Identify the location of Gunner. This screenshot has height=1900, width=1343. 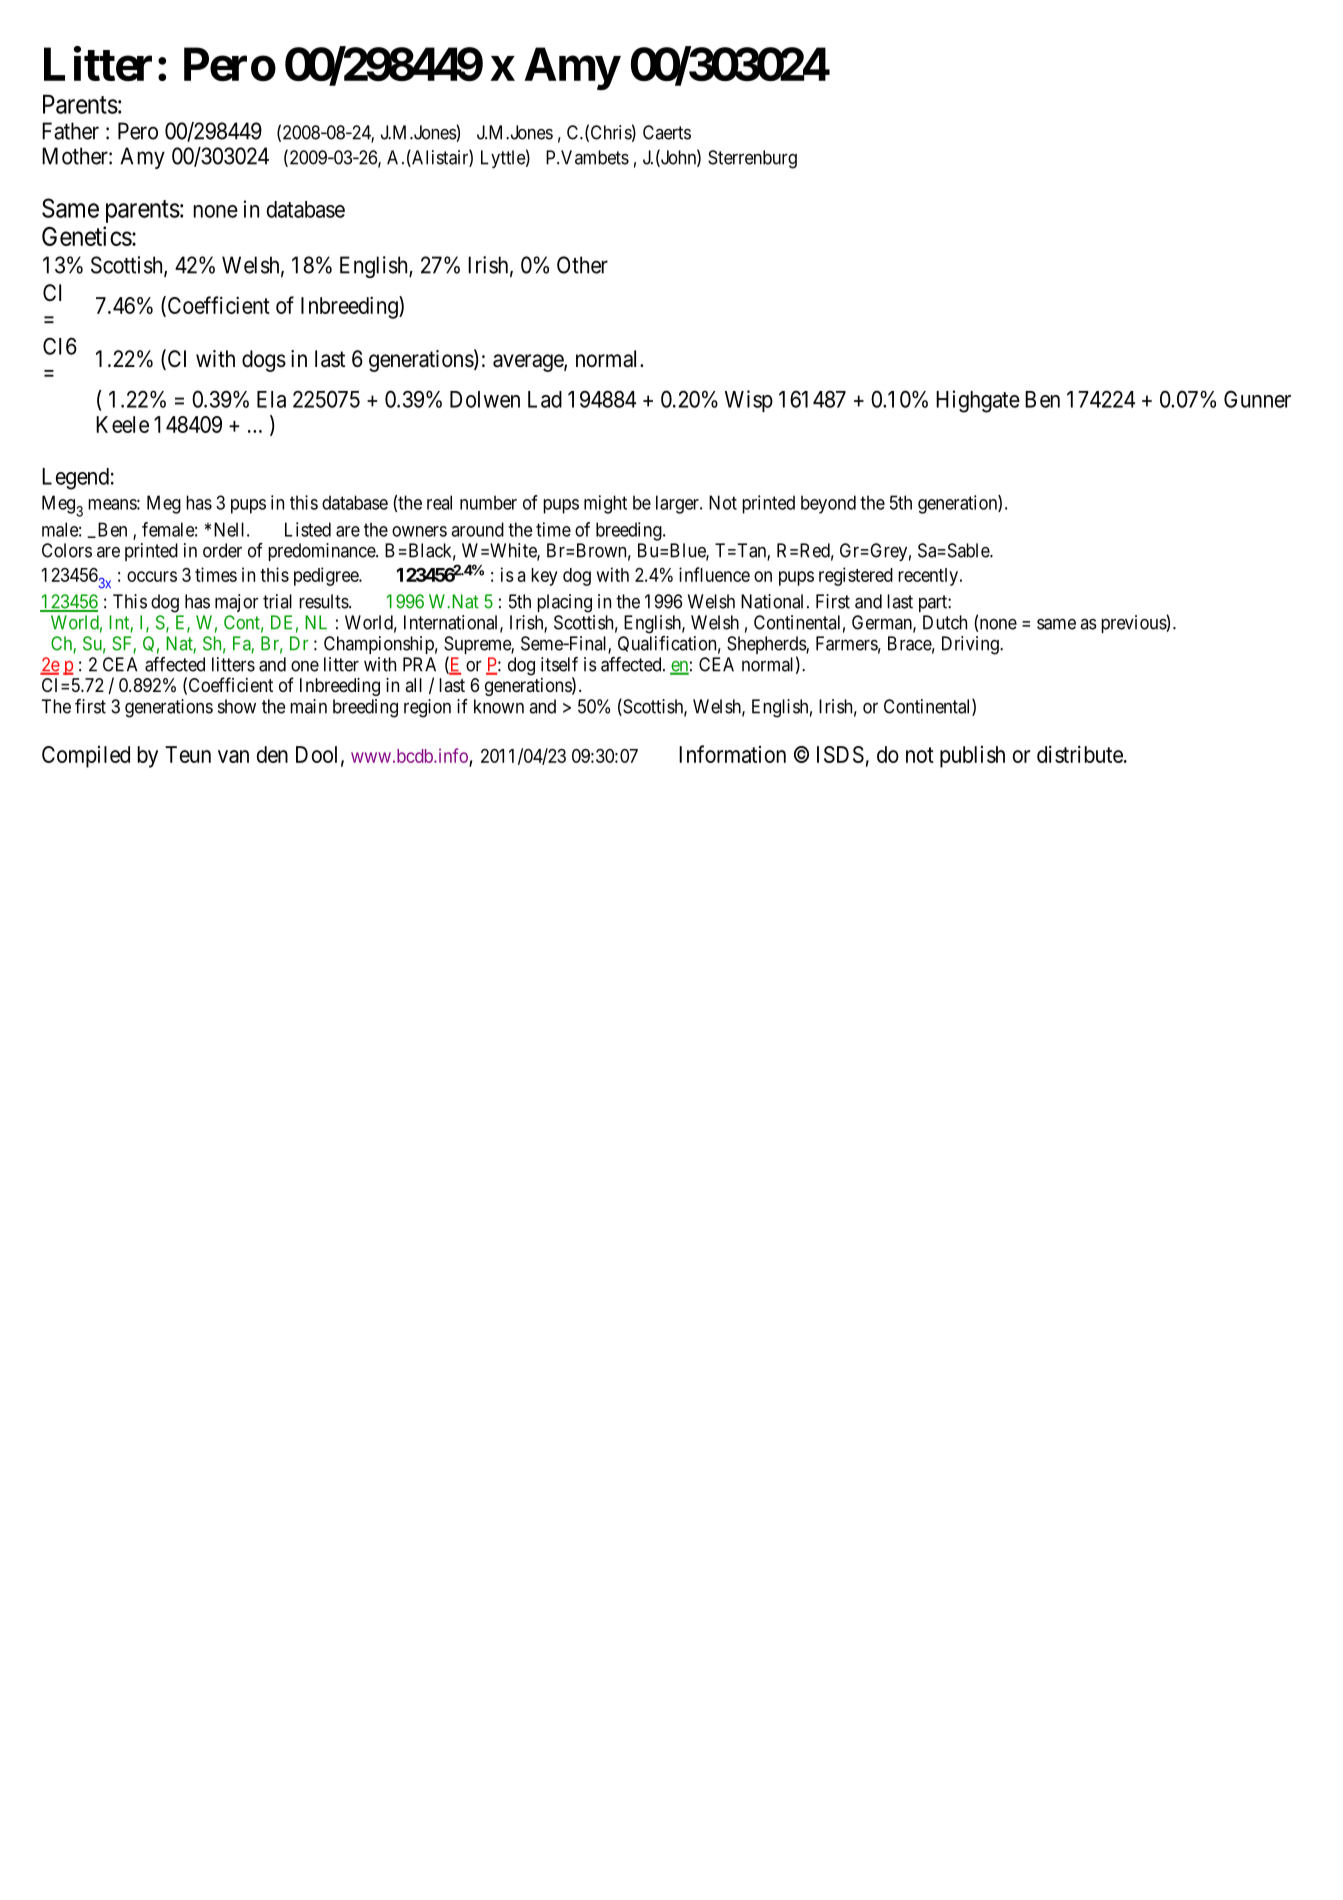
(1257, 399).
